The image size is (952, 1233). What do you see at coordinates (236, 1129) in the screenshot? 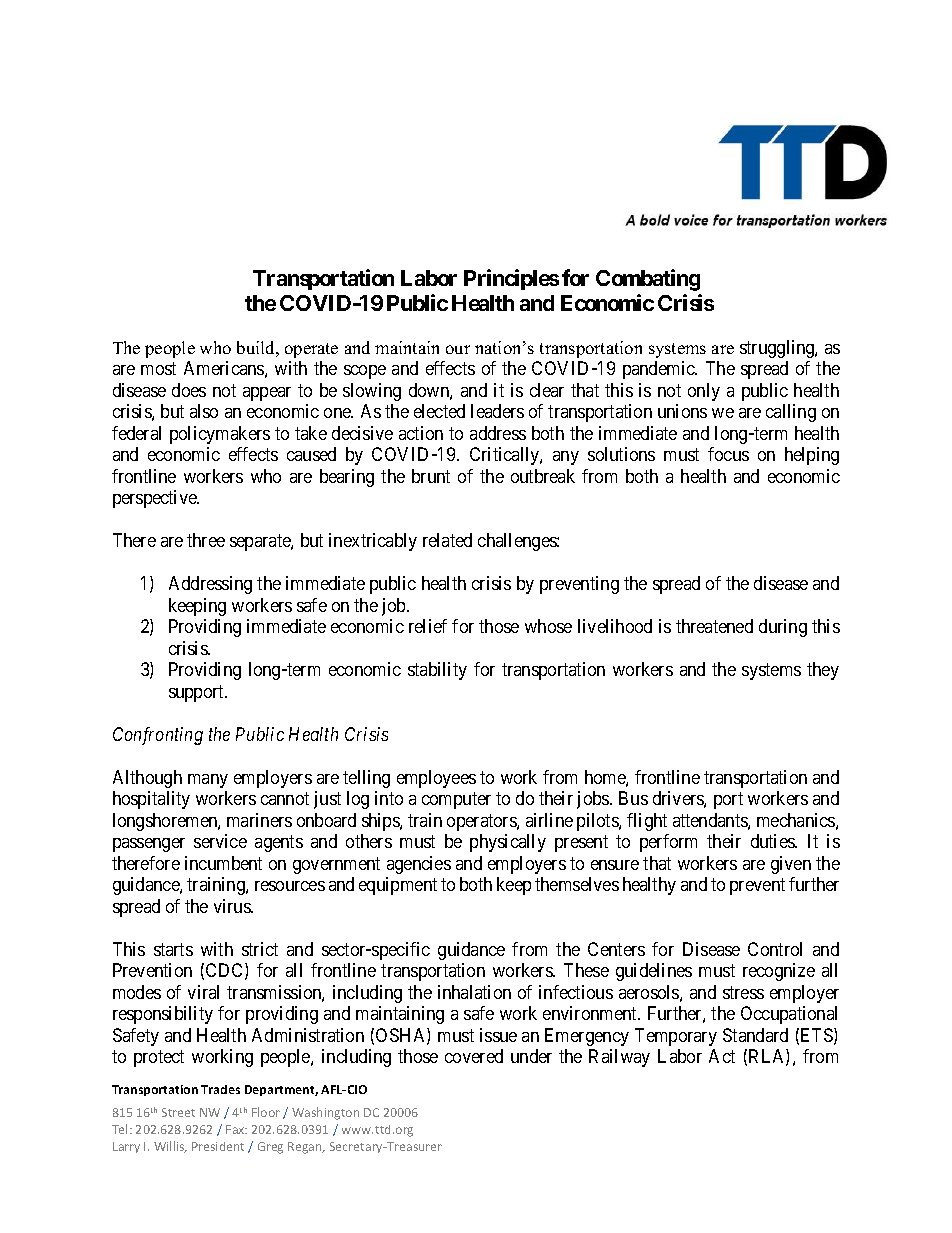
I see `Fax` at bounding box center [236, 1129].
